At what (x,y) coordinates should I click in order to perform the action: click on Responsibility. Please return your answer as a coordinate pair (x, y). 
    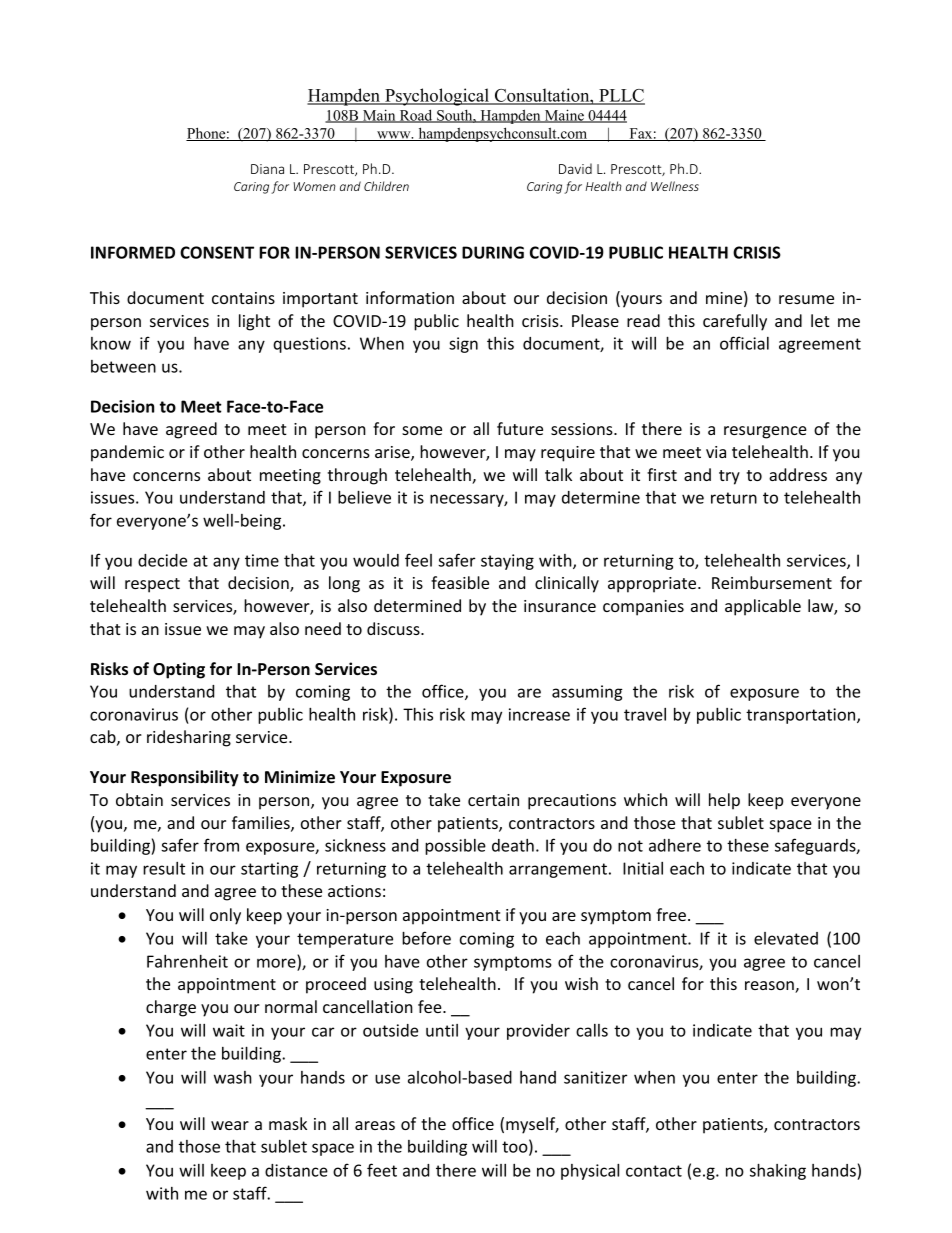
    Looking at the image, I should click on (185, 778).
